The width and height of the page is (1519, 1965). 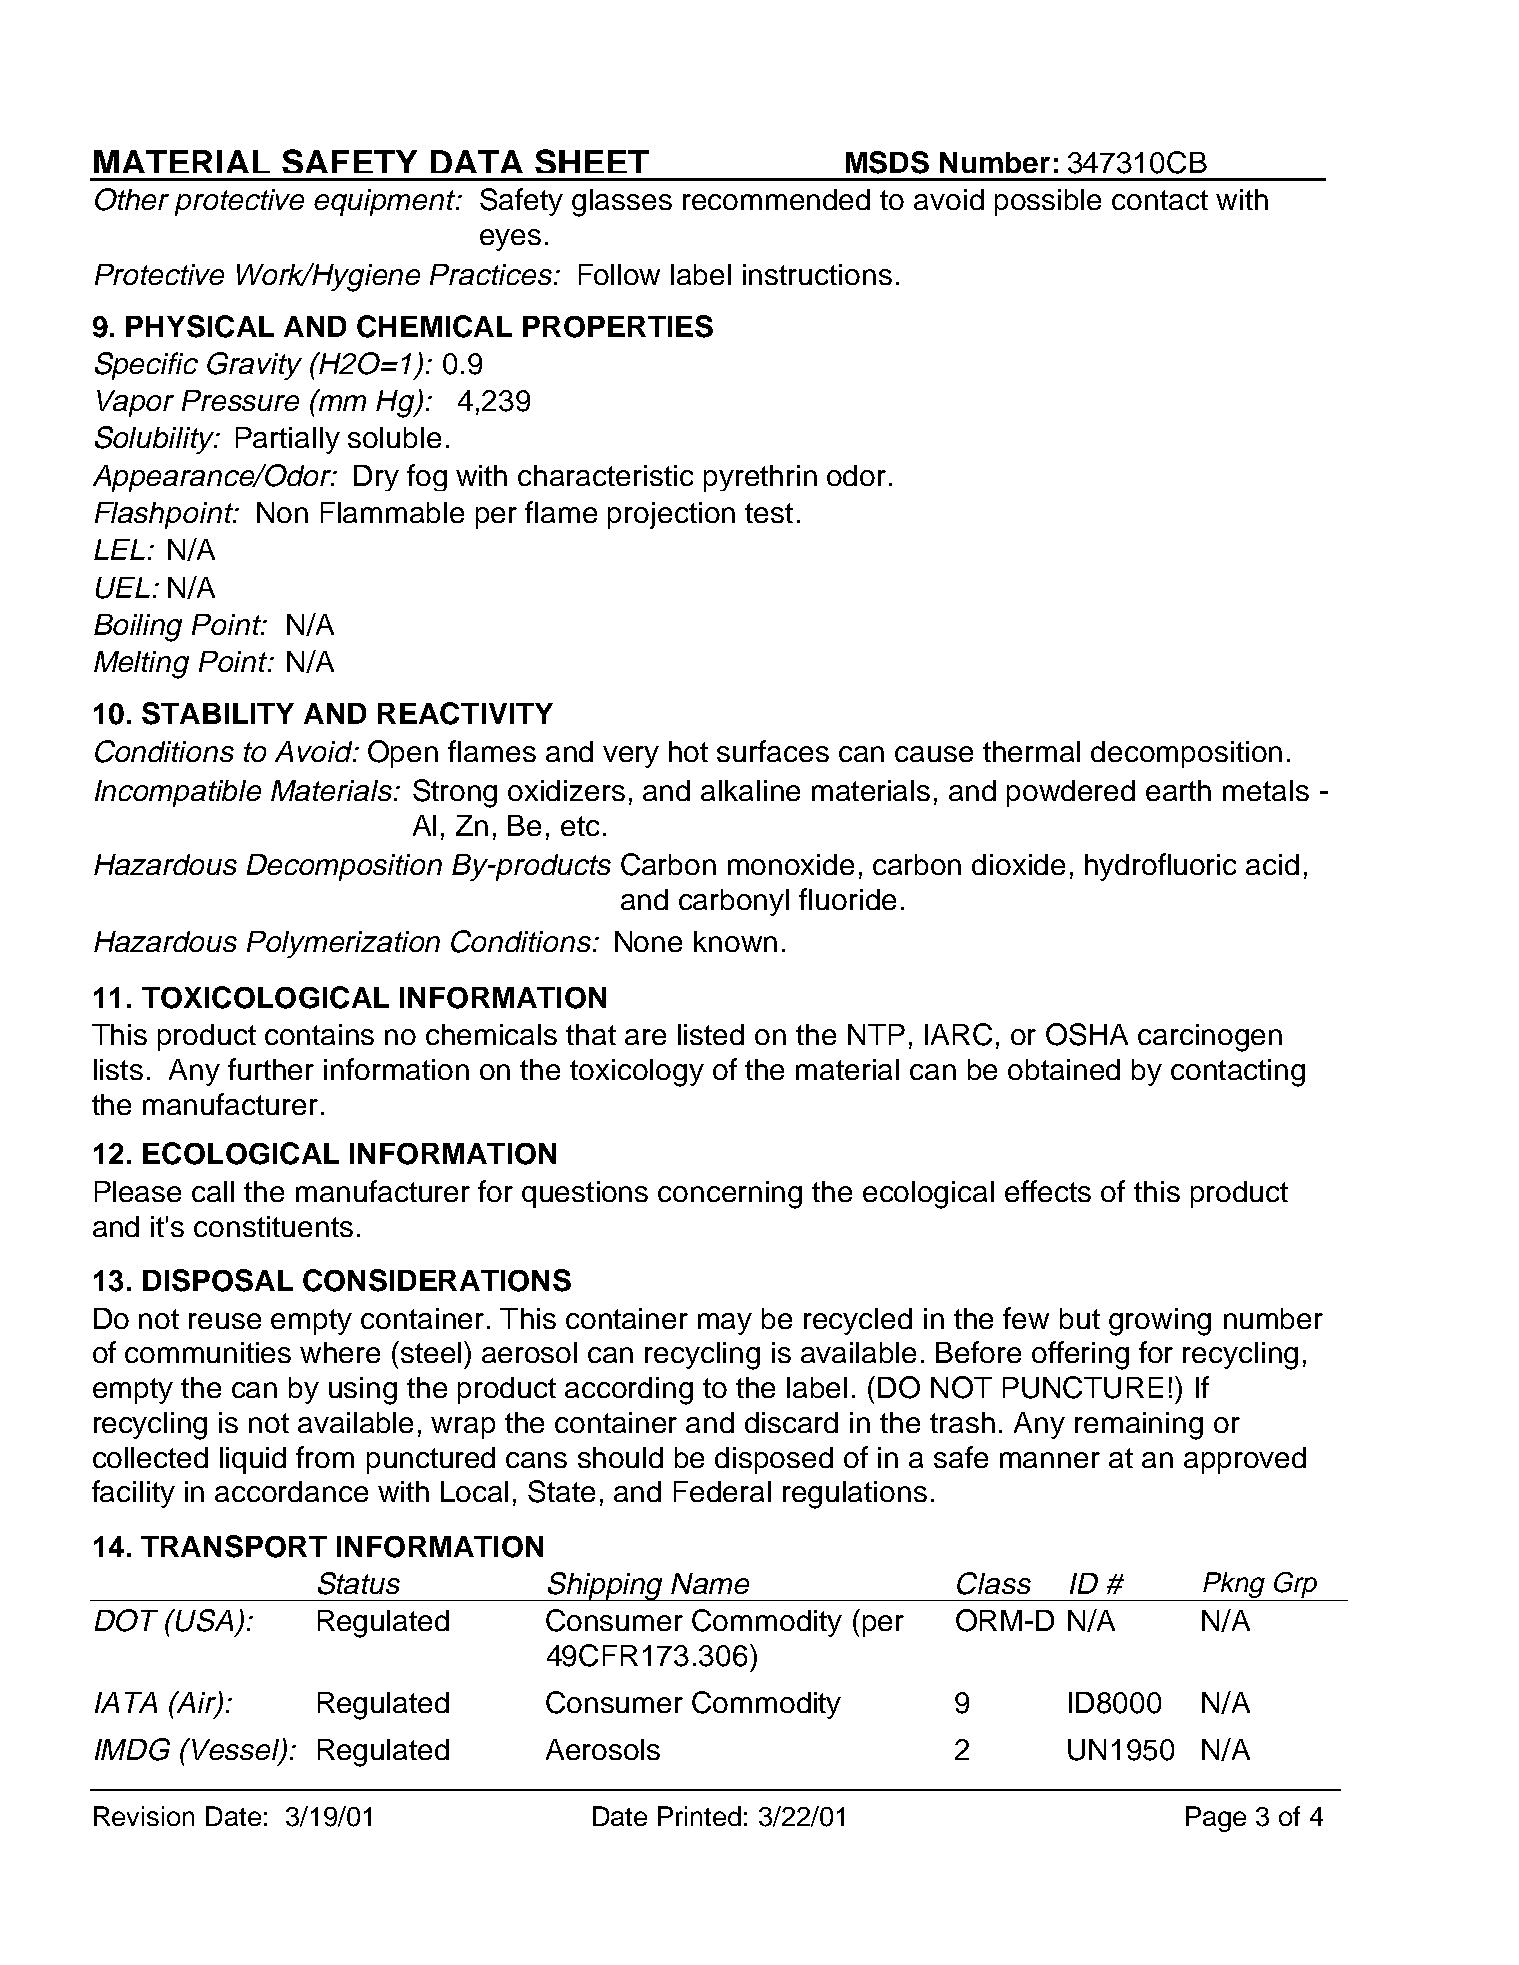 I want to click on growing, so click(x=1160, y=1322).
